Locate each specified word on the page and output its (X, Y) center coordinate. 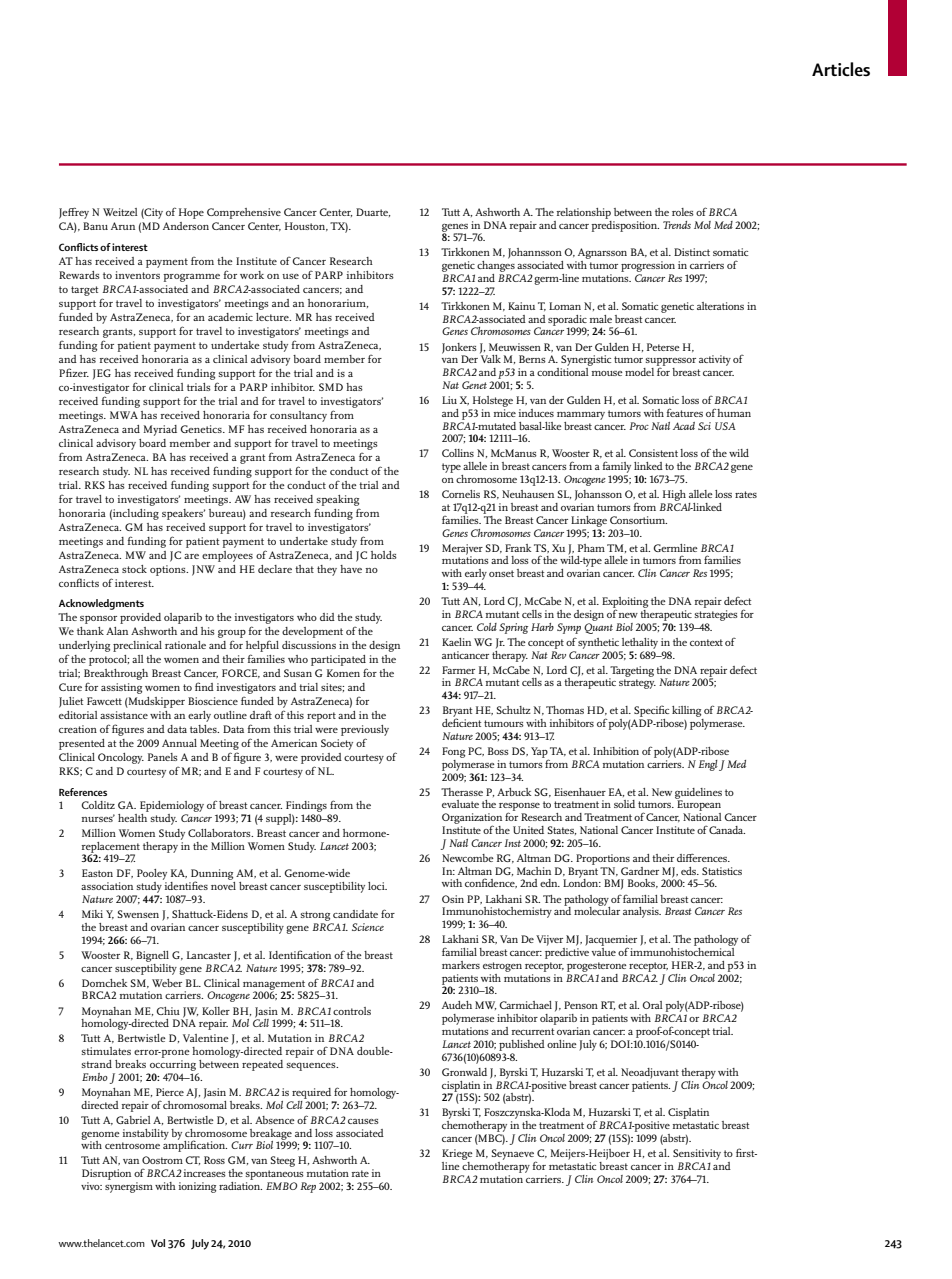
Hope (191, 213)
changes (497, 266)
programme (191, 278)
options (169, 570)
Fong (453, 752)
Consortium (638, 520)
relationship (584, 213)
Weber (167, 983)
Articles (841, 69)
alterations (720, 306)
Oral (652, 1005)
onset (501, 573)
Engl (708, 765)
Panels (163, 757)
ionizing (197, 1187)
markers (461, 965)
